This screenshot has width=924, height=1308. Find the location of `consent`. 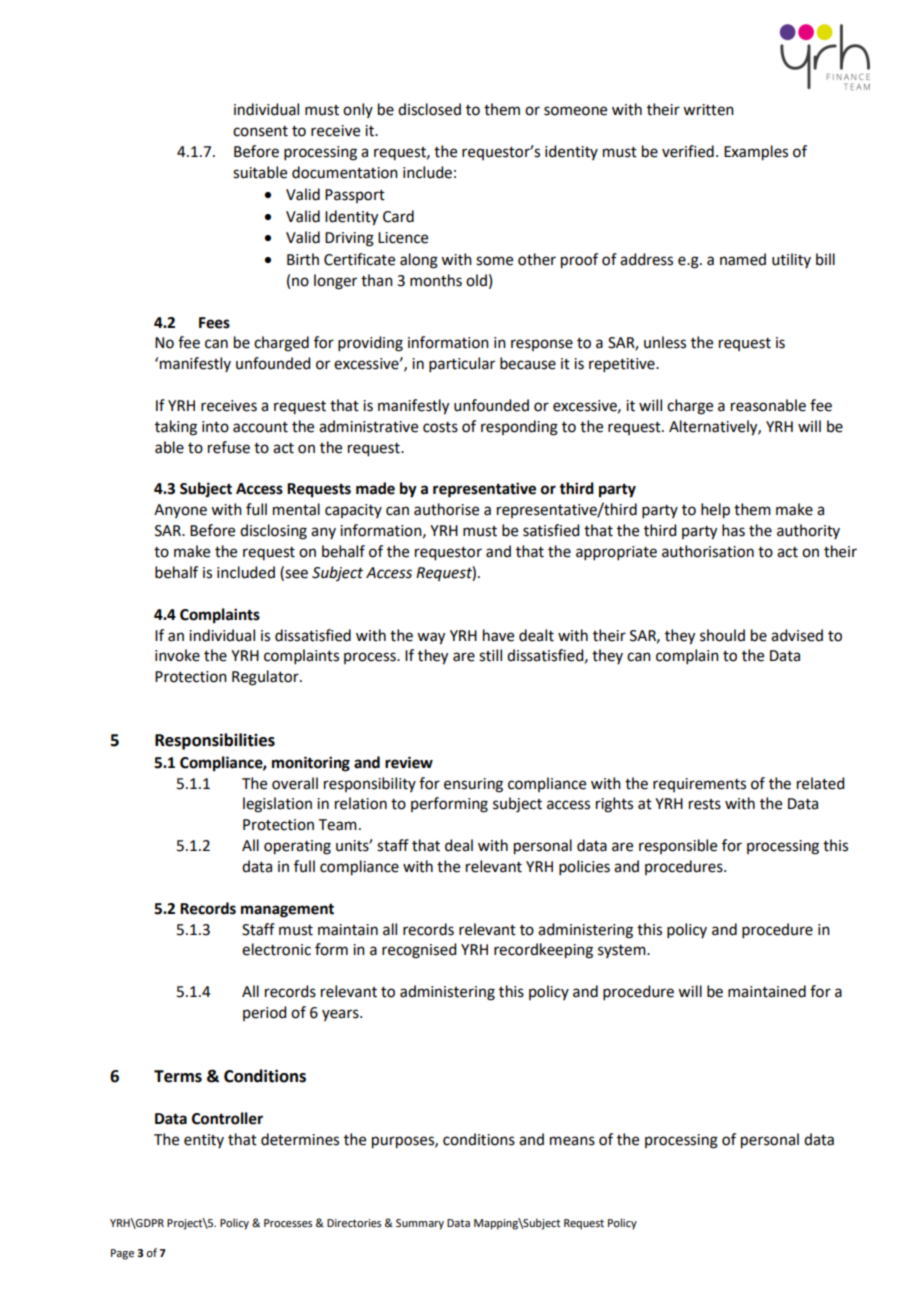

consent is located at coordinates (260, 131).
